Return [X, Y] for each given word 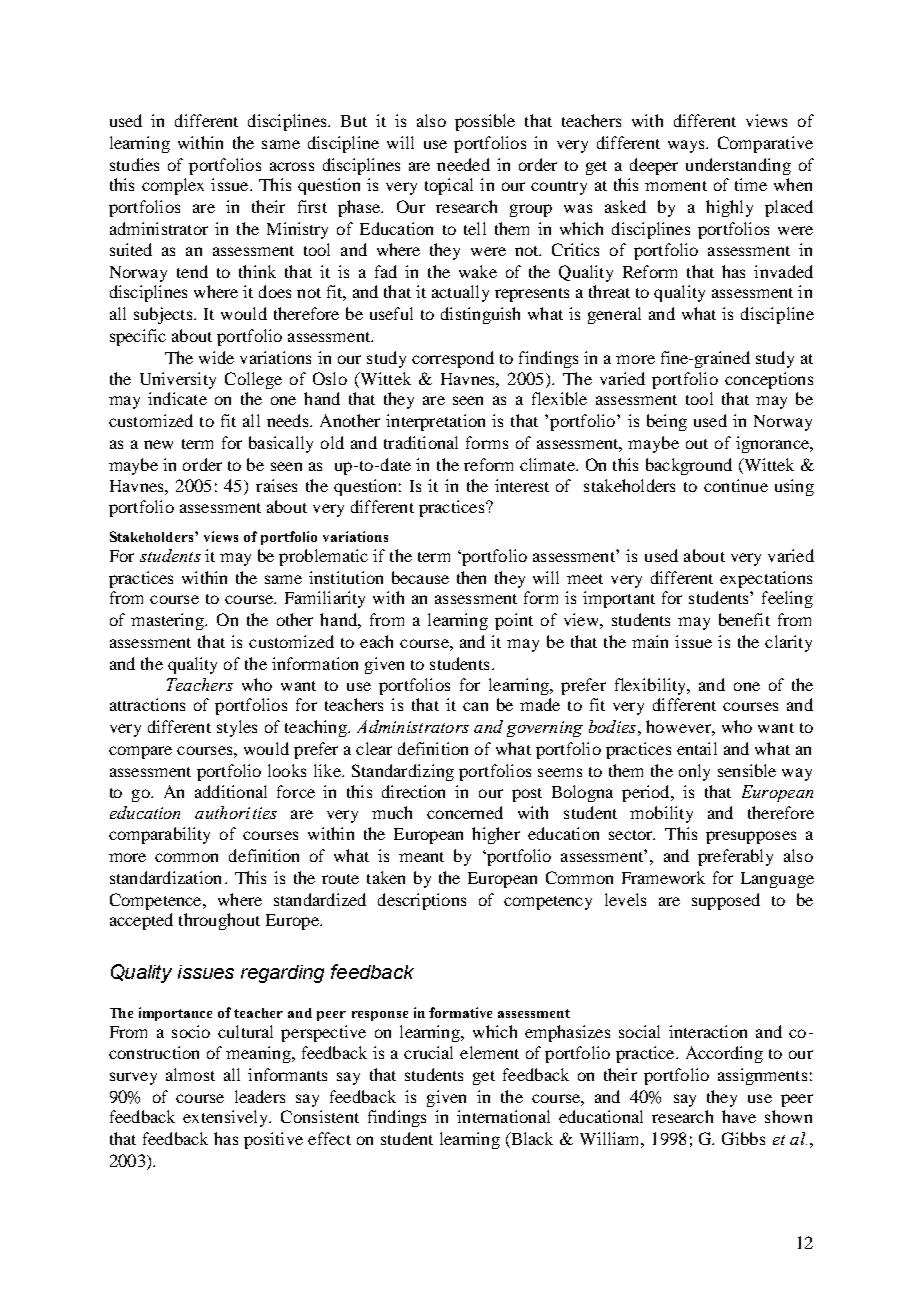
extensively [227, 1118]
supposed [726, 901]
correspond [453, 359]
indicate [177, 398]
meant [421, 857]
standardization [165, 877]
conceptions [769, 380]
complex [173, 186]
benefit [744, 619]
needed [463, 164]
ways [687, 146]
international [503, 1116]
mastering [169, 621]
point [514, 621]
